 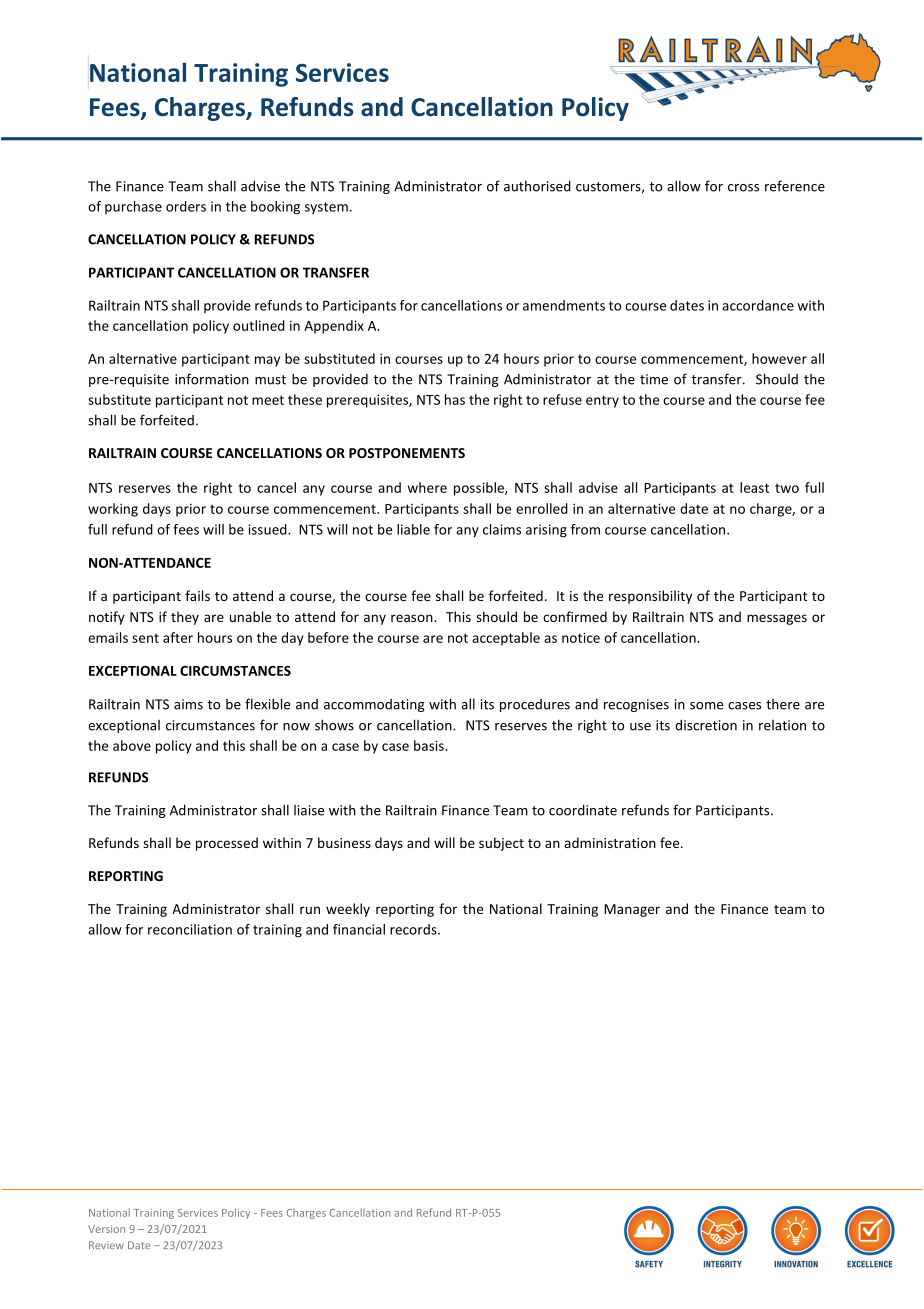 I want to click on Review, so click(x=106, y=1245).
